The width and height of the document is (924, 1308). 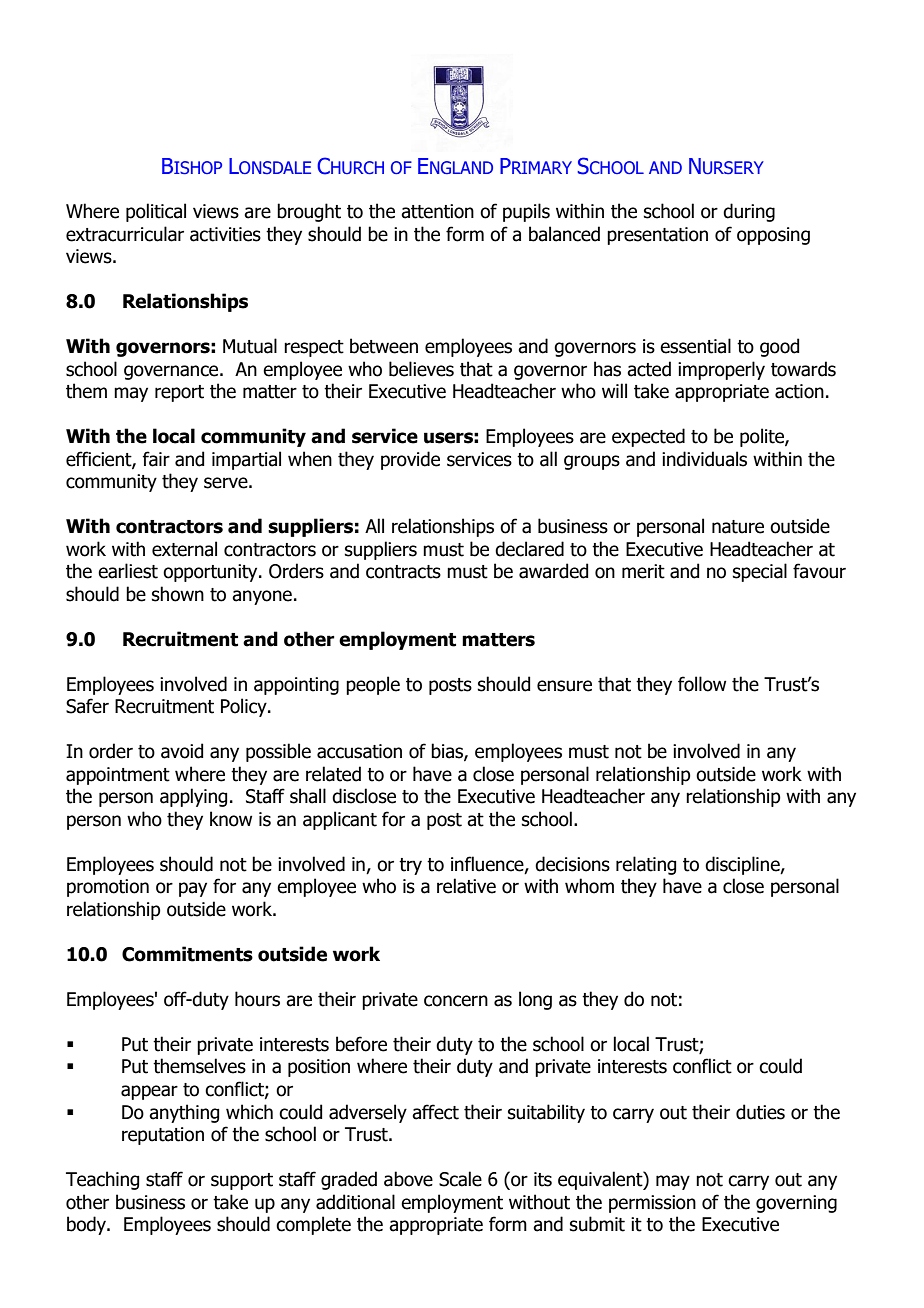 What do you see at coordinates (156, 212) in the document?
I see `political` at bounding box center [156, 212].
